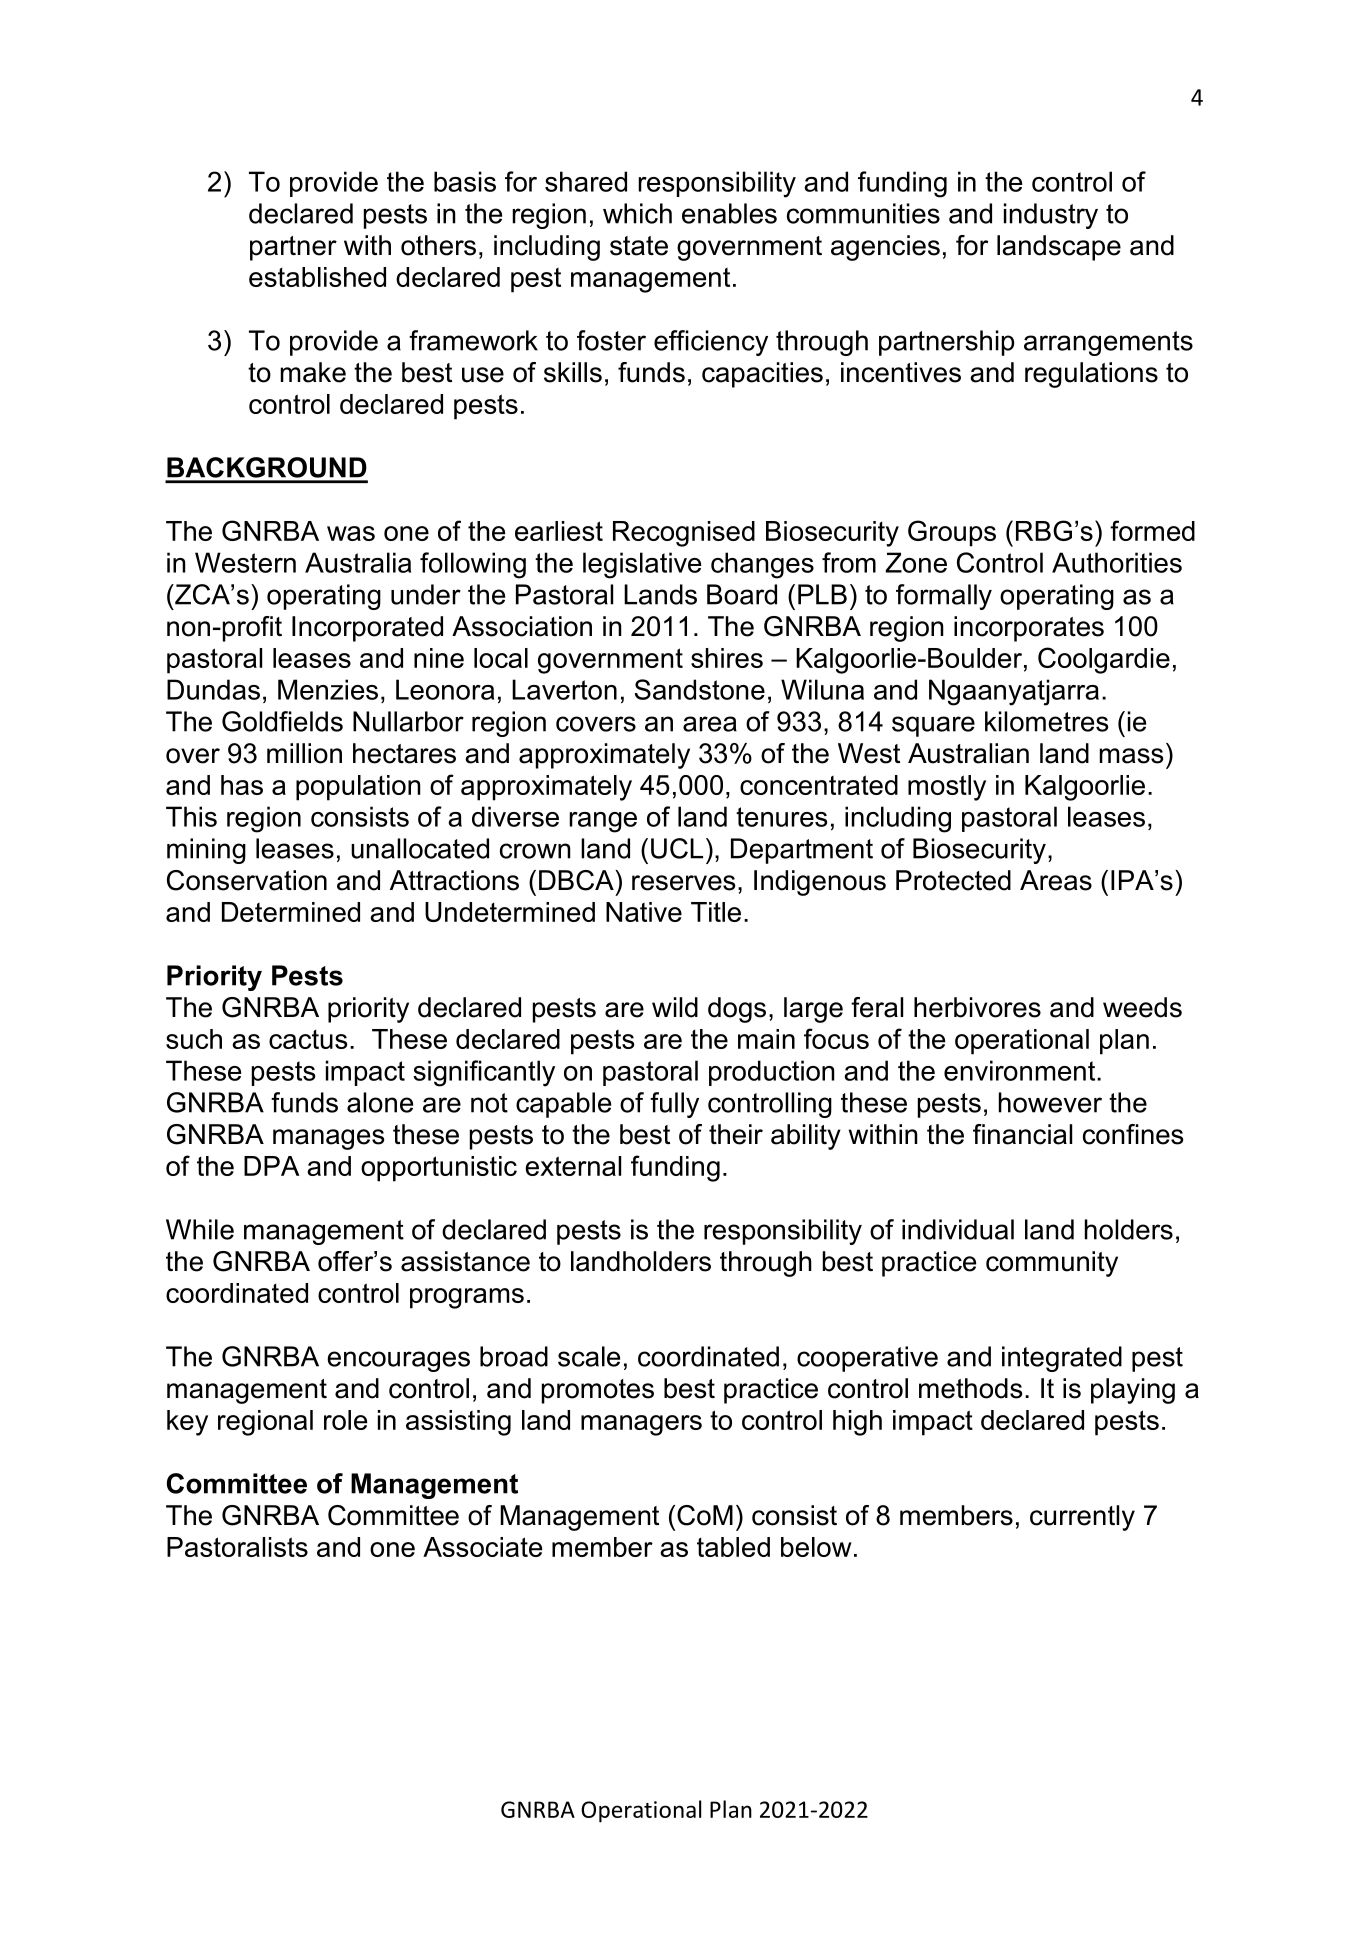 The width and height of the screenshot is (1369, 1937). Describe the element at coordinates (977, 1007) in the screenshot. I see `herbivores` at that location.
